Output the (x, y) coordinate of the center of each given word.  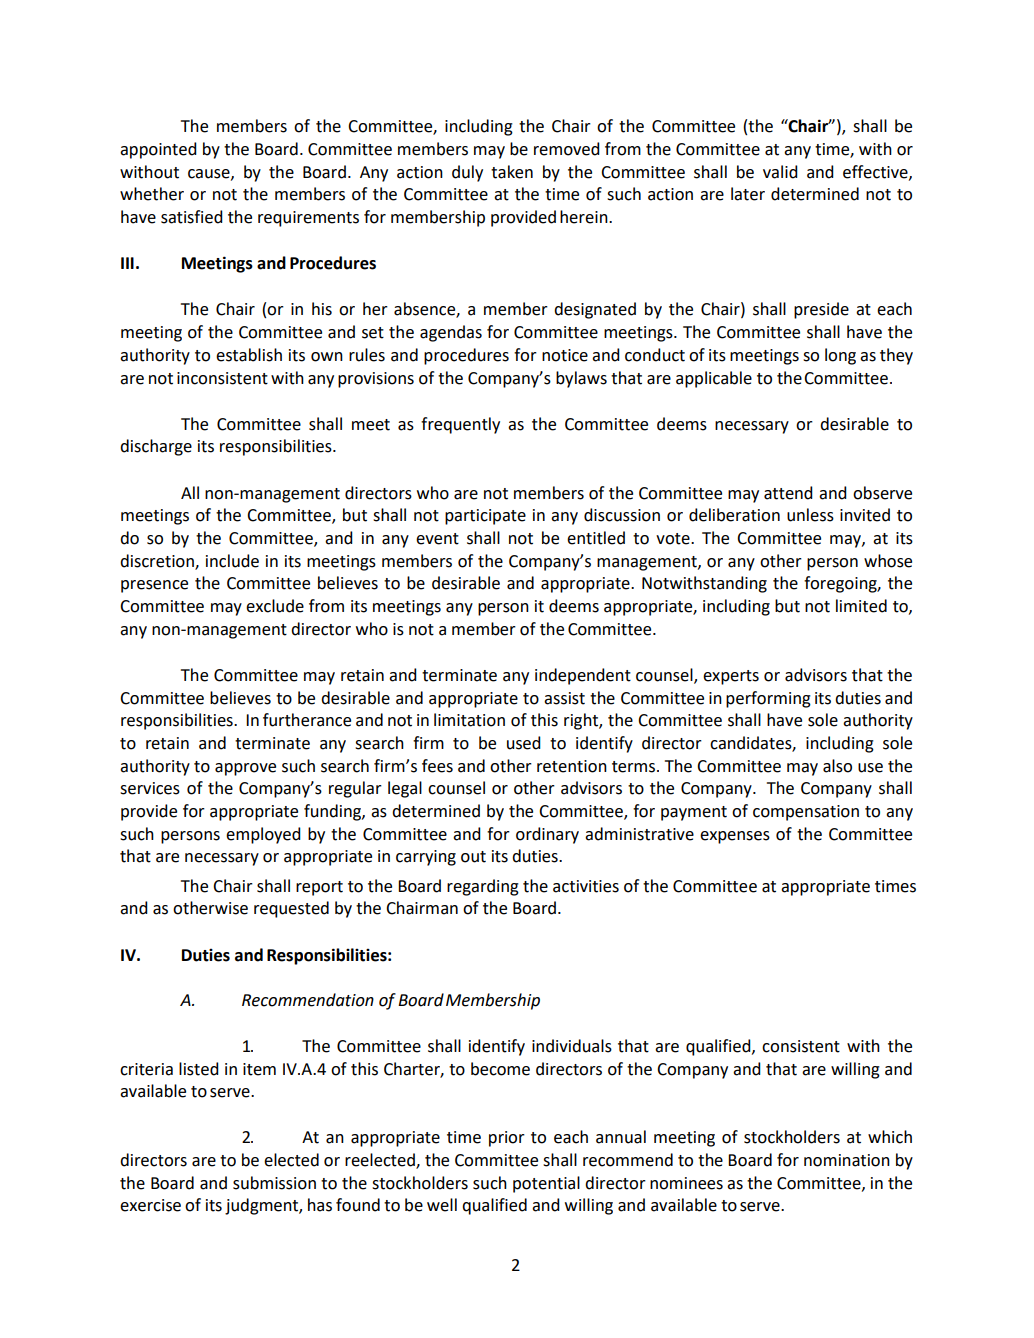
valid (780, 172)
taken (512, 172)
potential (546, 1184)
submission (274, 1183)
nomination (847, 1160)
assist (564, 698)
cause (210, 174)
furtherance (307, 720)
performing (768, 699)
